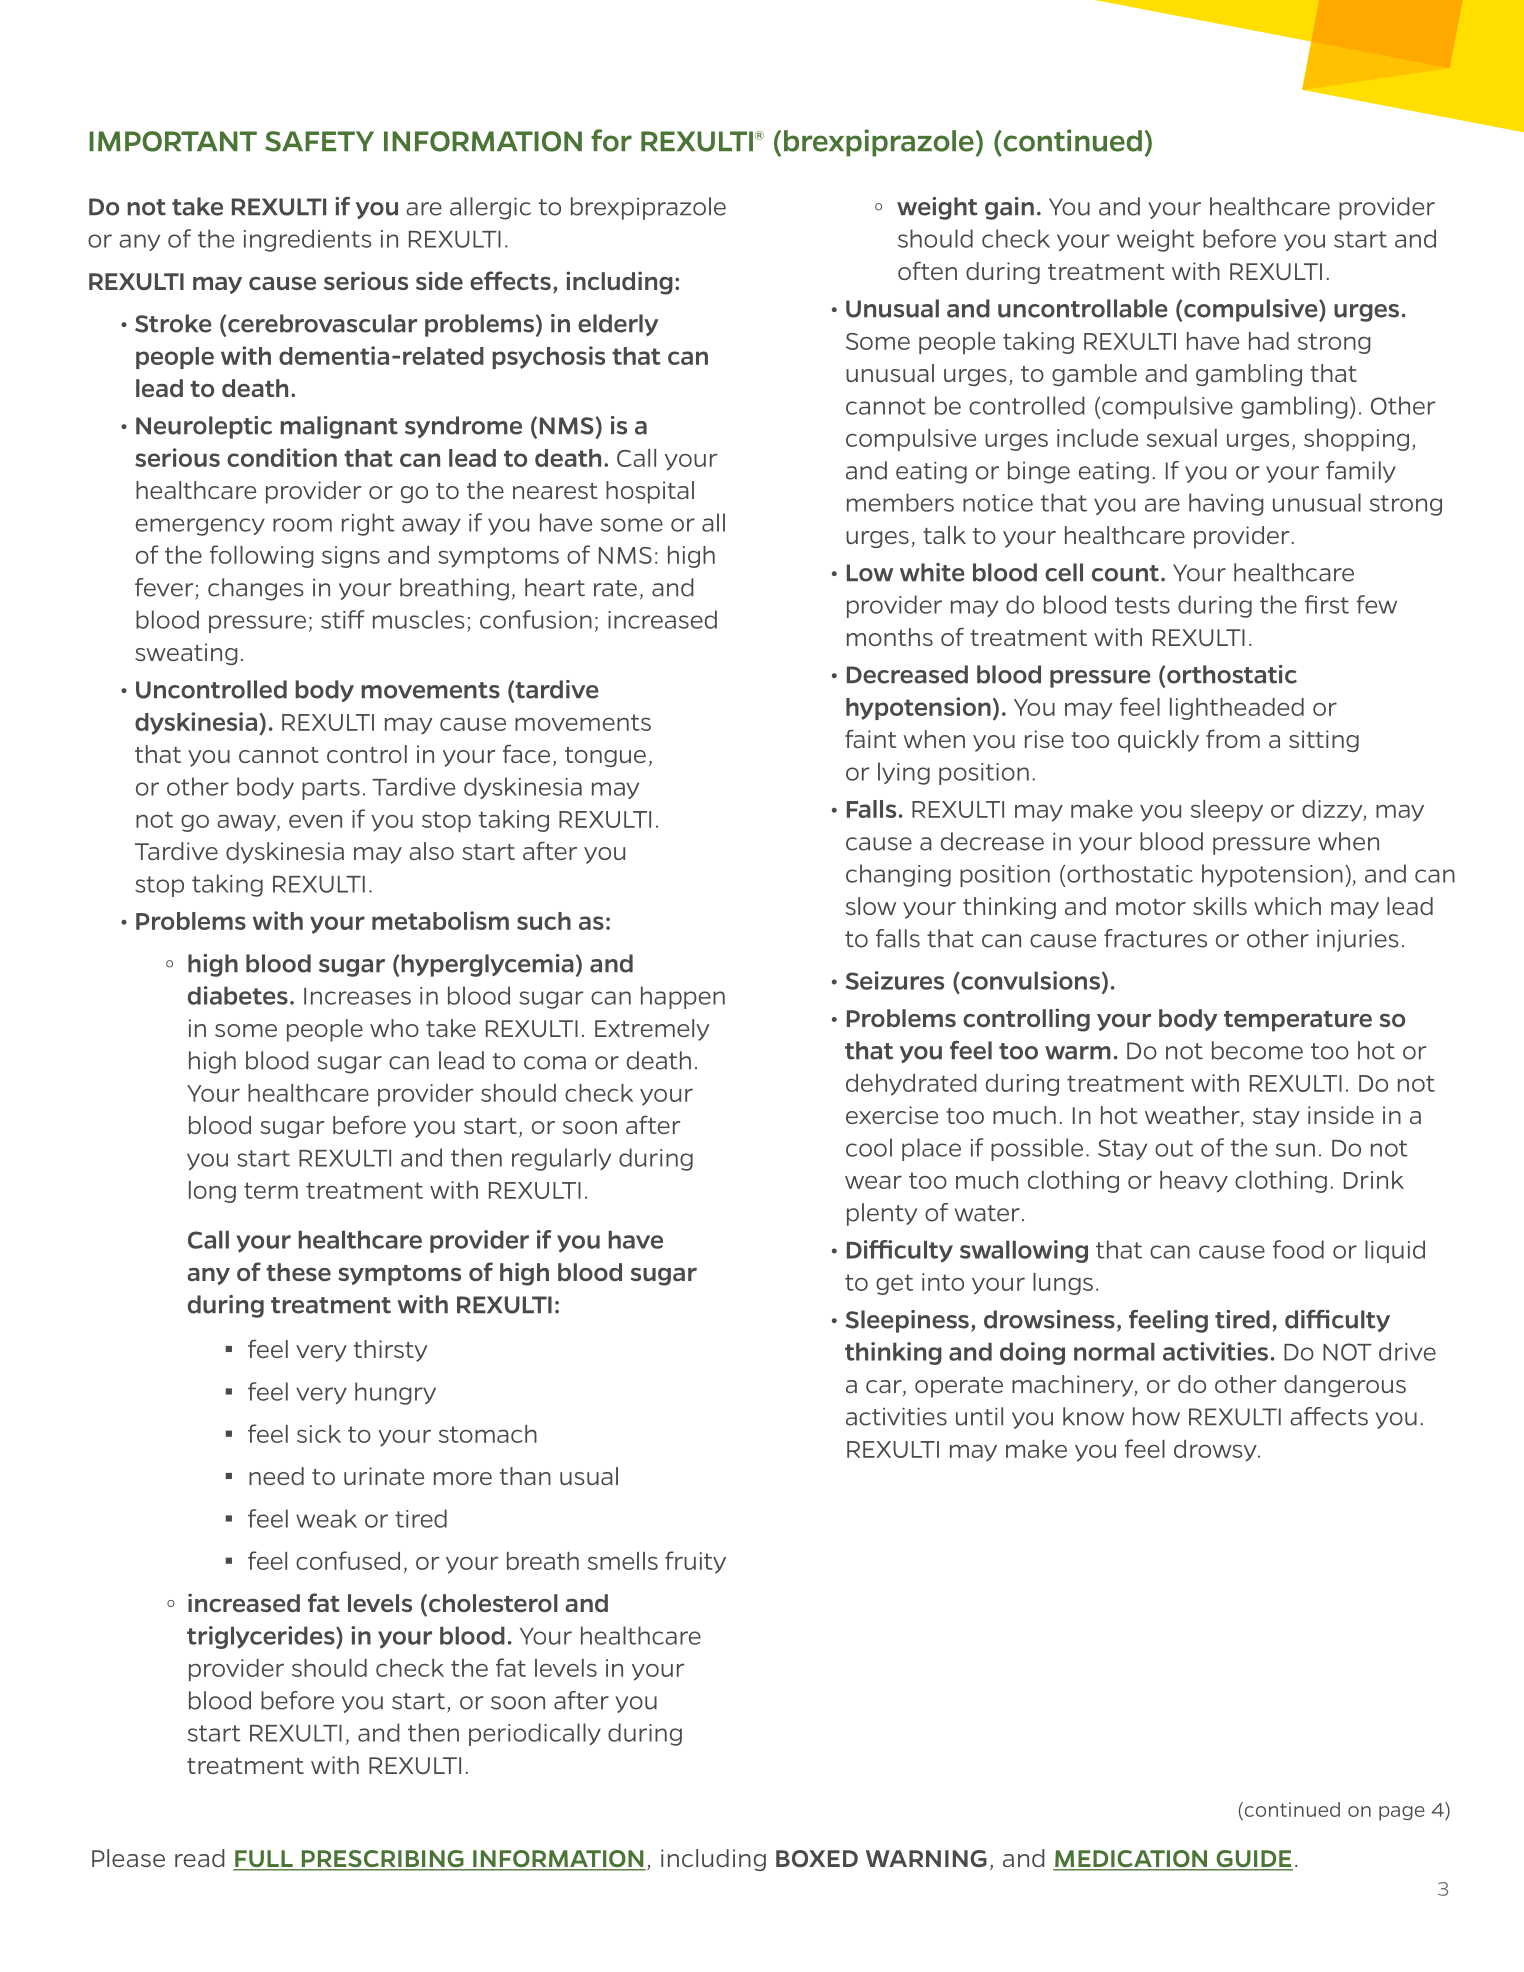  Describe the element at coordinates (1269, 341) in the image. I see `had` at that location.
